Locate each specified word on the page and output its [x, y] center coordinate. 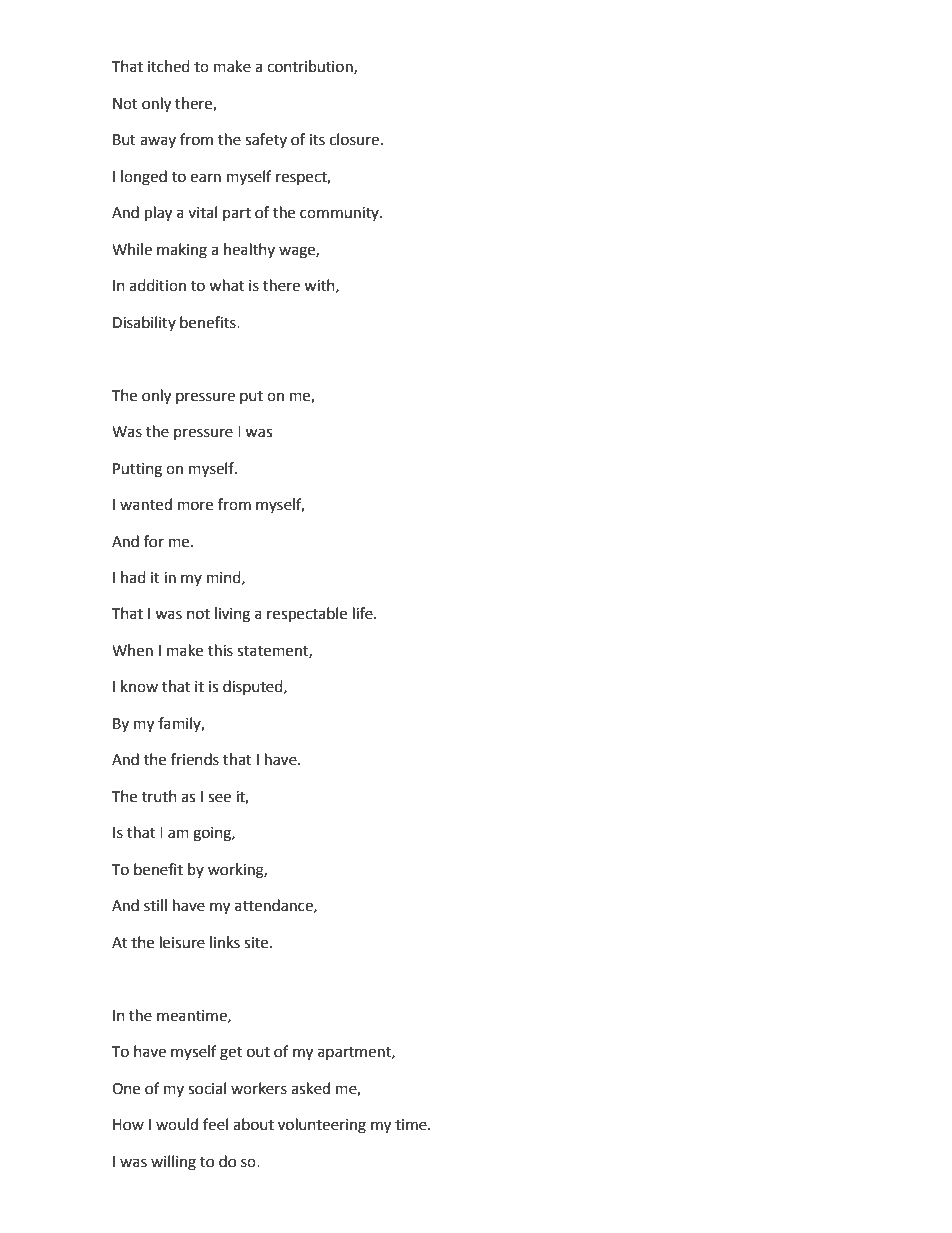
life [364, 613]
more [195, 506]
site [257, 943]
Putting [137, 470]
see [219, 798]
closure [354, 139]
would [177, 1124]
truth [159, 796]
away [158, 142]
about [253, 1124]
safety [266, 140]
